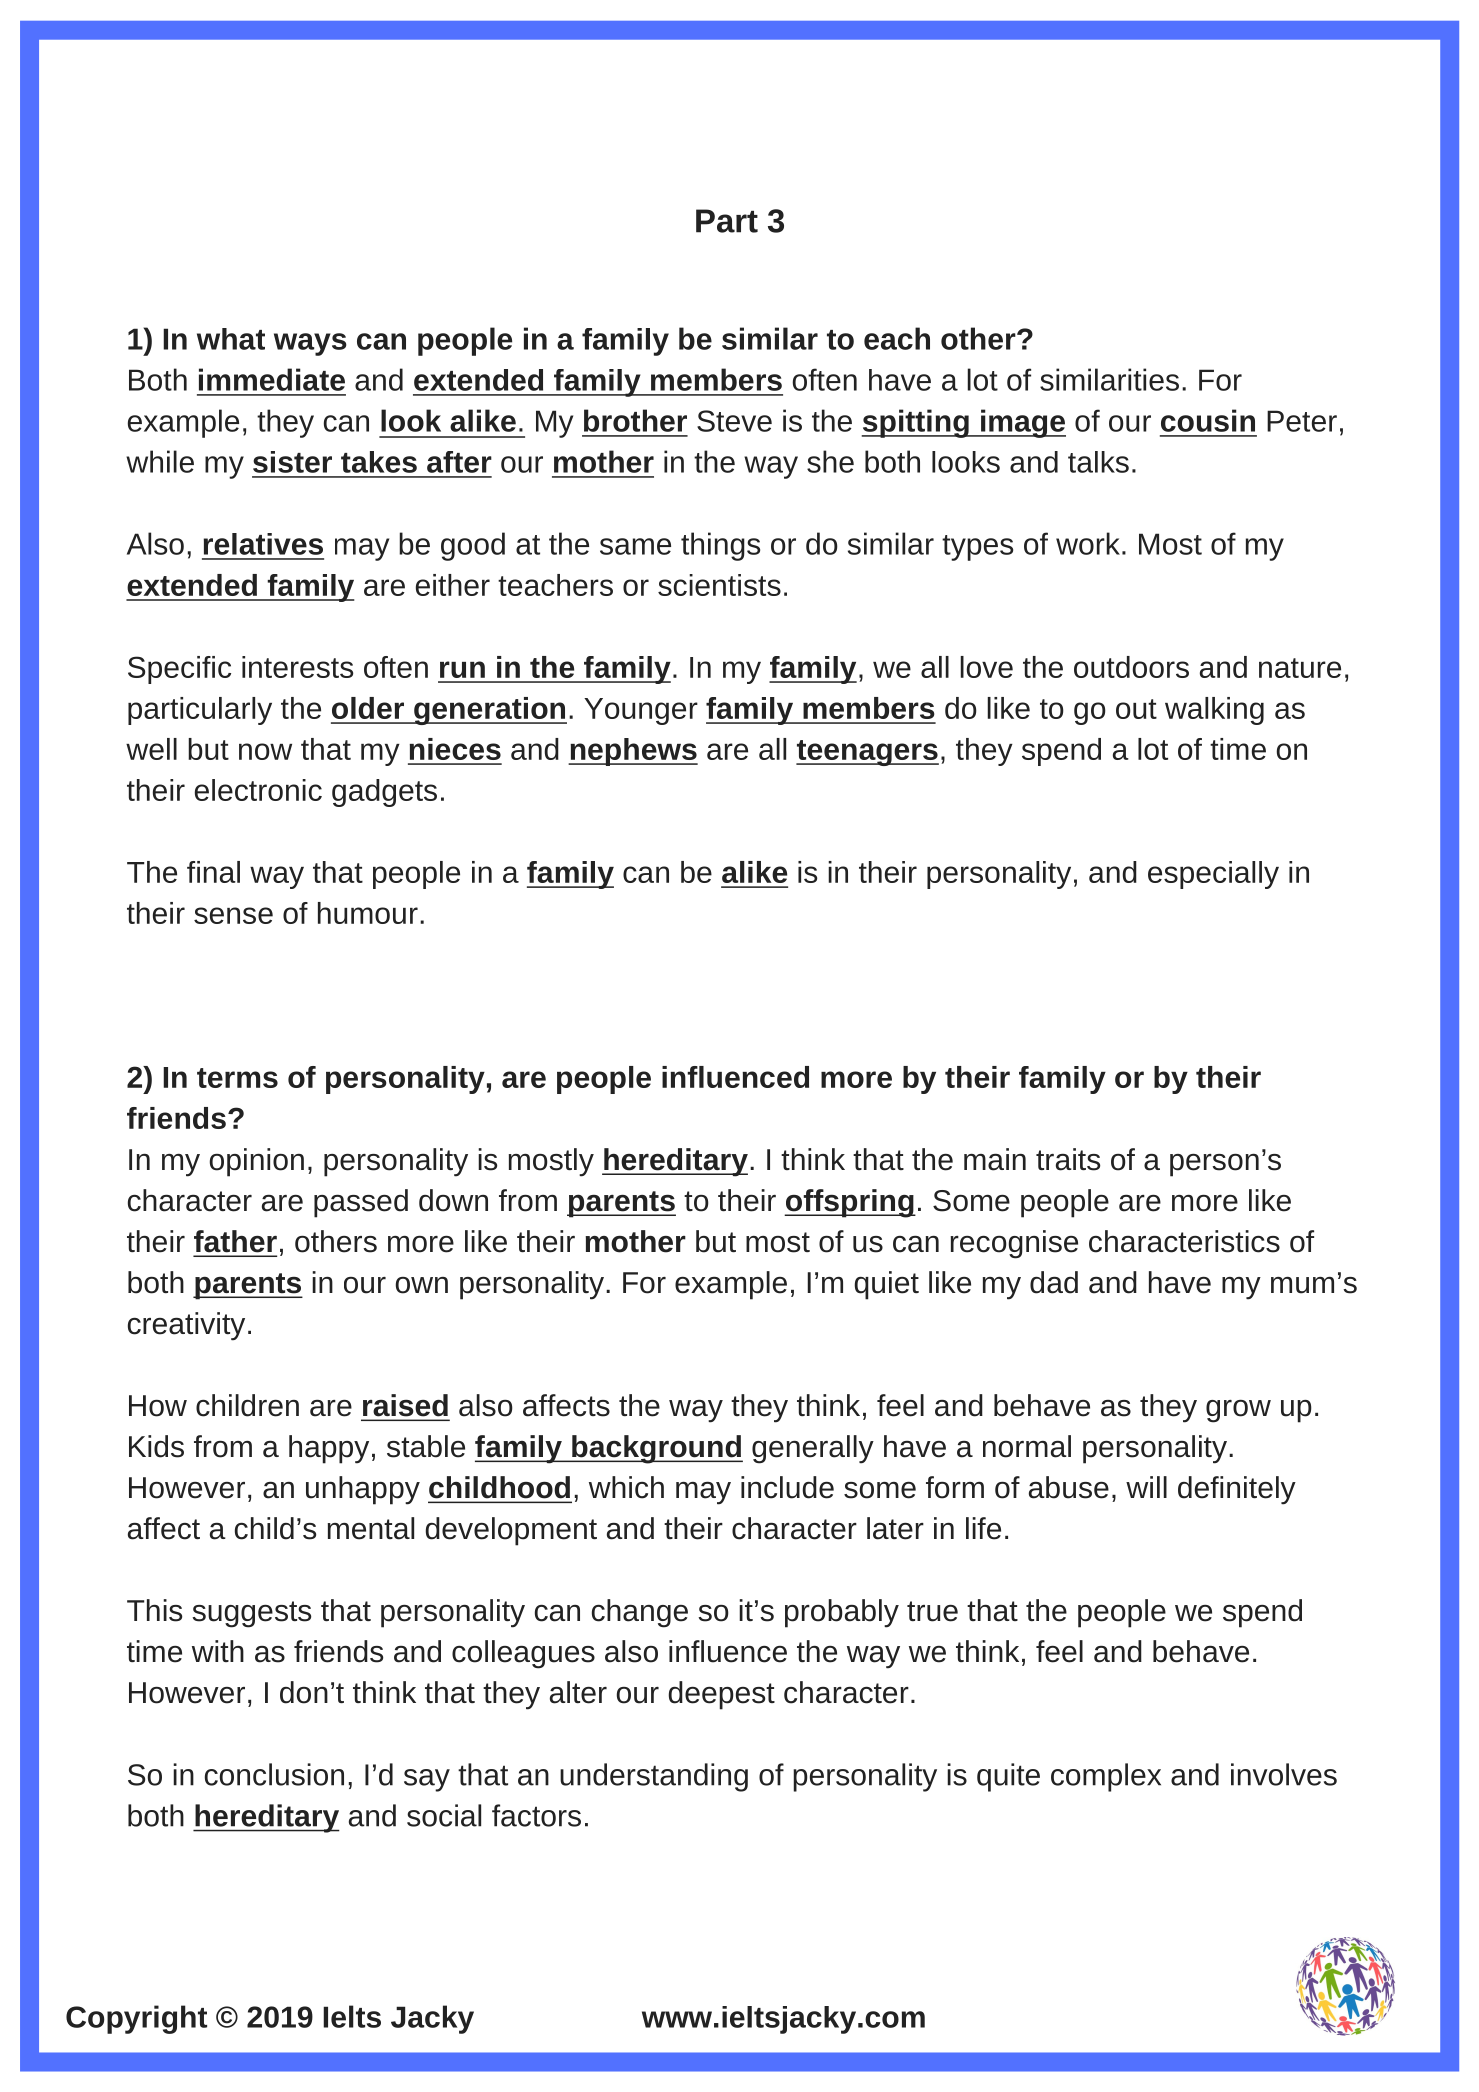 The image size is (1479, 2092). I want to click on cousin, so click(1208, 420).
